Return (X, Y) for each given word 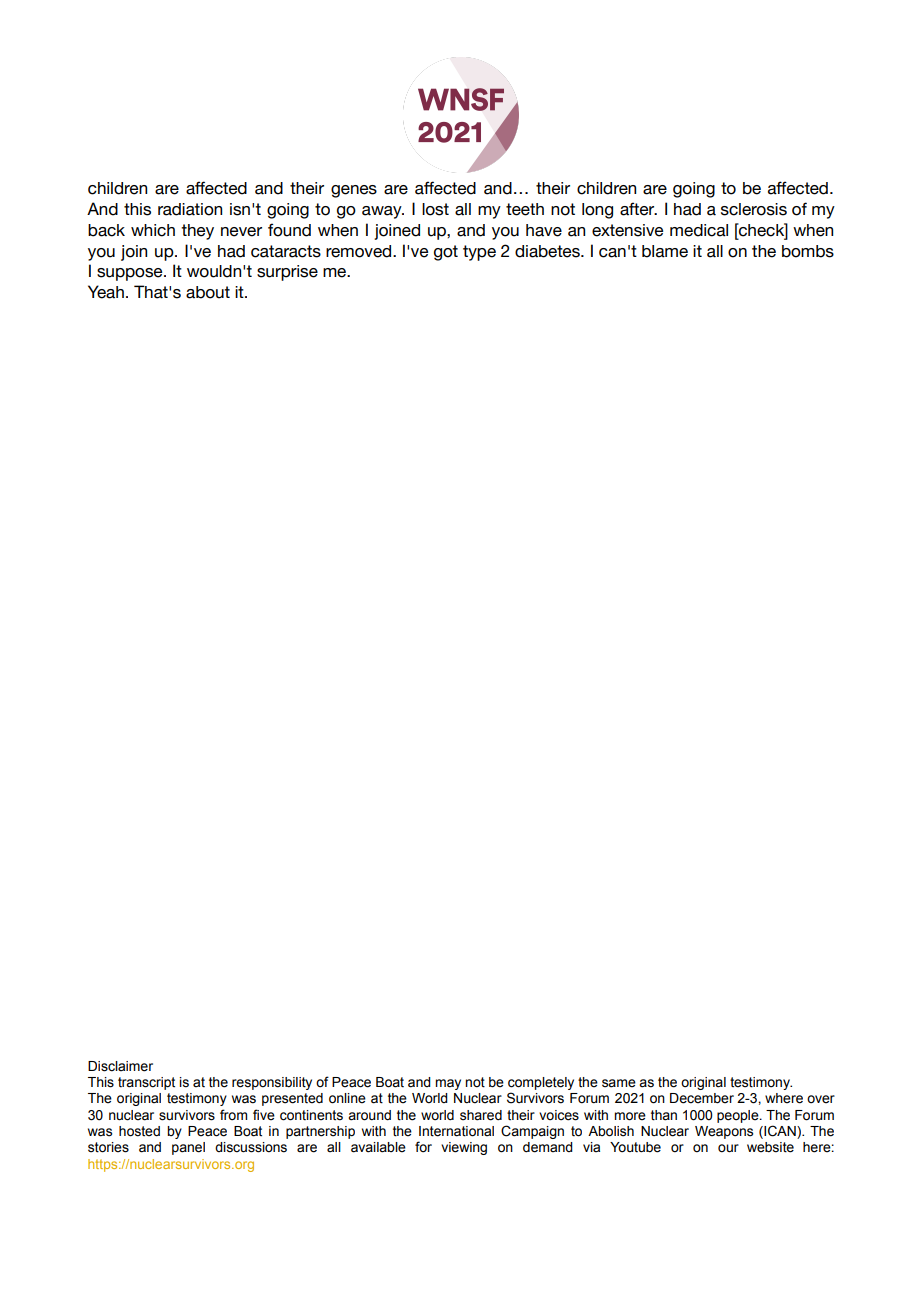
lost (435, 209)
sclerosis (754, 209)
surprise (287, 273)
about (208, 292)
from (233, 1115)
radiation (190, 209)
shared (481, 1115)
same (619, 1083)
